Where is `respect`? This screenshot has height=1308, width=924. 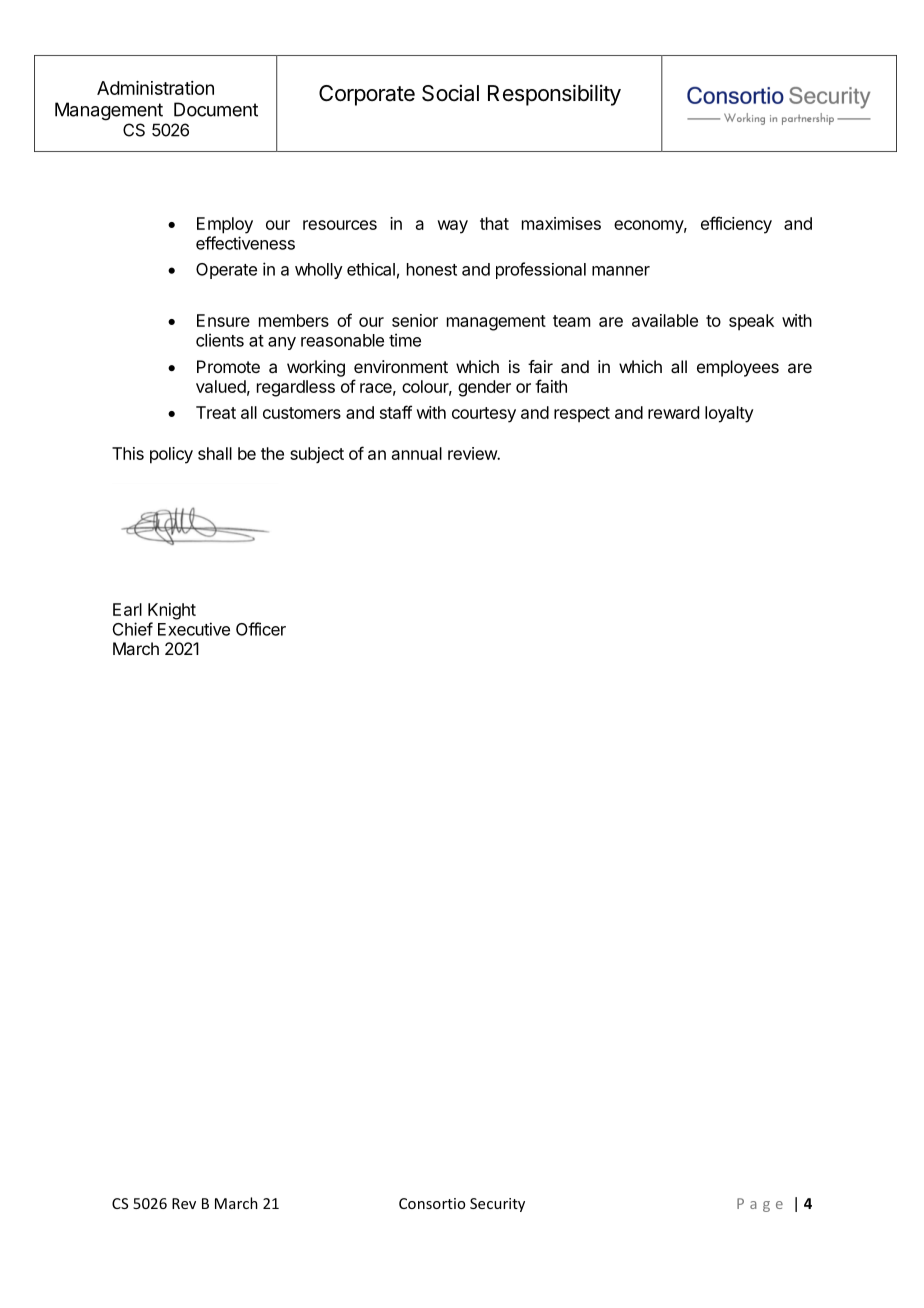 respect is located at coordinates (582, 415).
